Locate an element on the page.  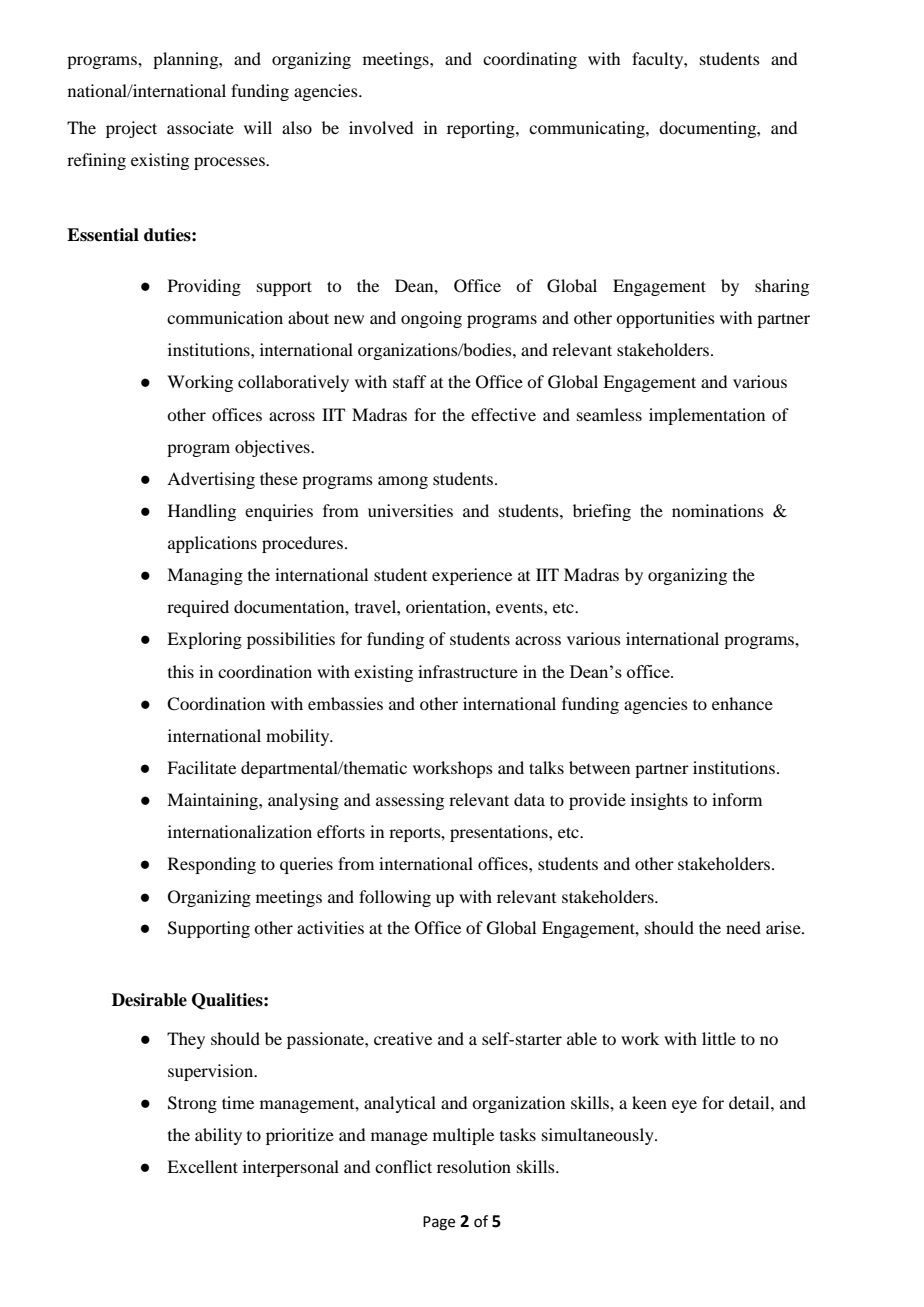
Exploring is located at coordinates (204, 640).
